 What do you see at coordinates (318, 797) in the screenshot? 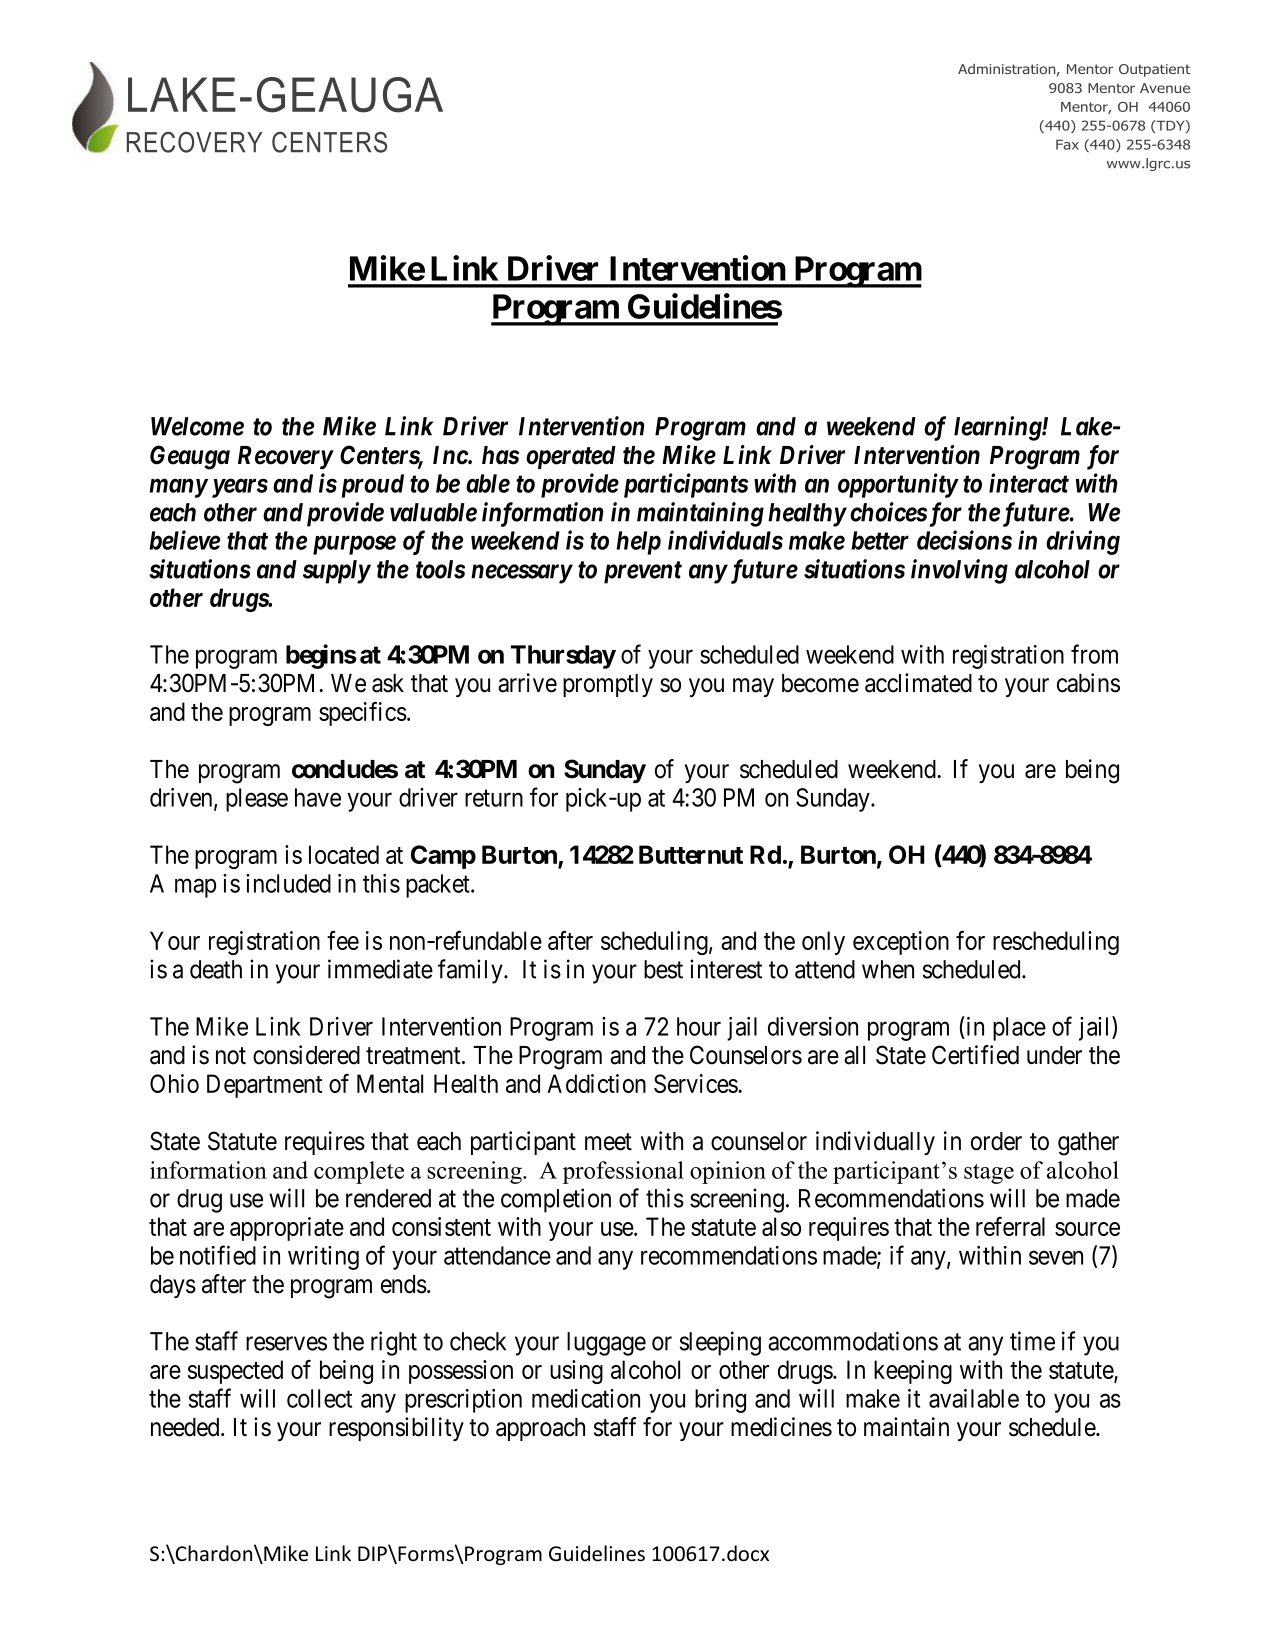
I see `have` at bounding box center [318, 797].
